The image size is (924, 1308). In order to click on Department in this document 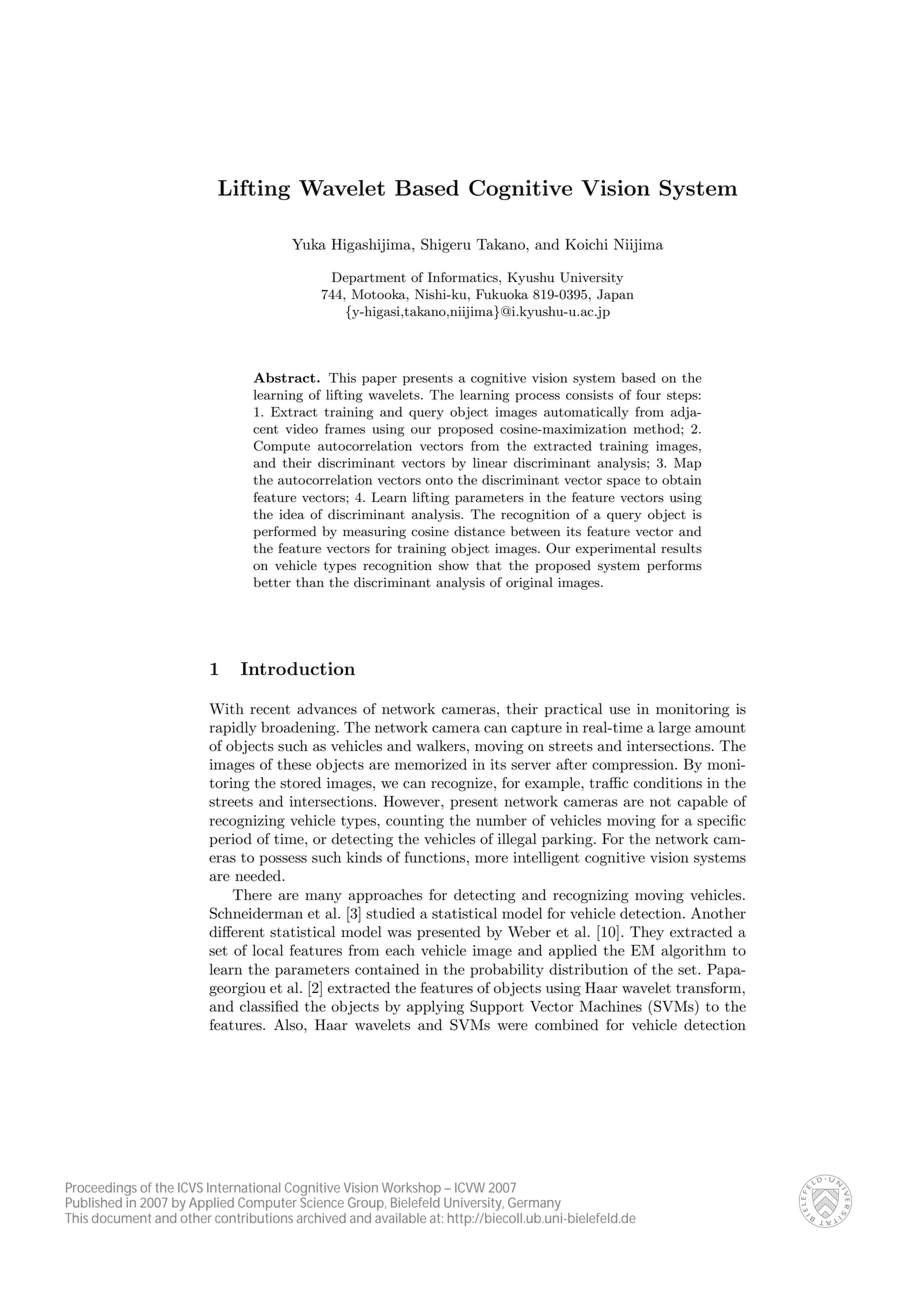, I will do `click(369, 278)`.
